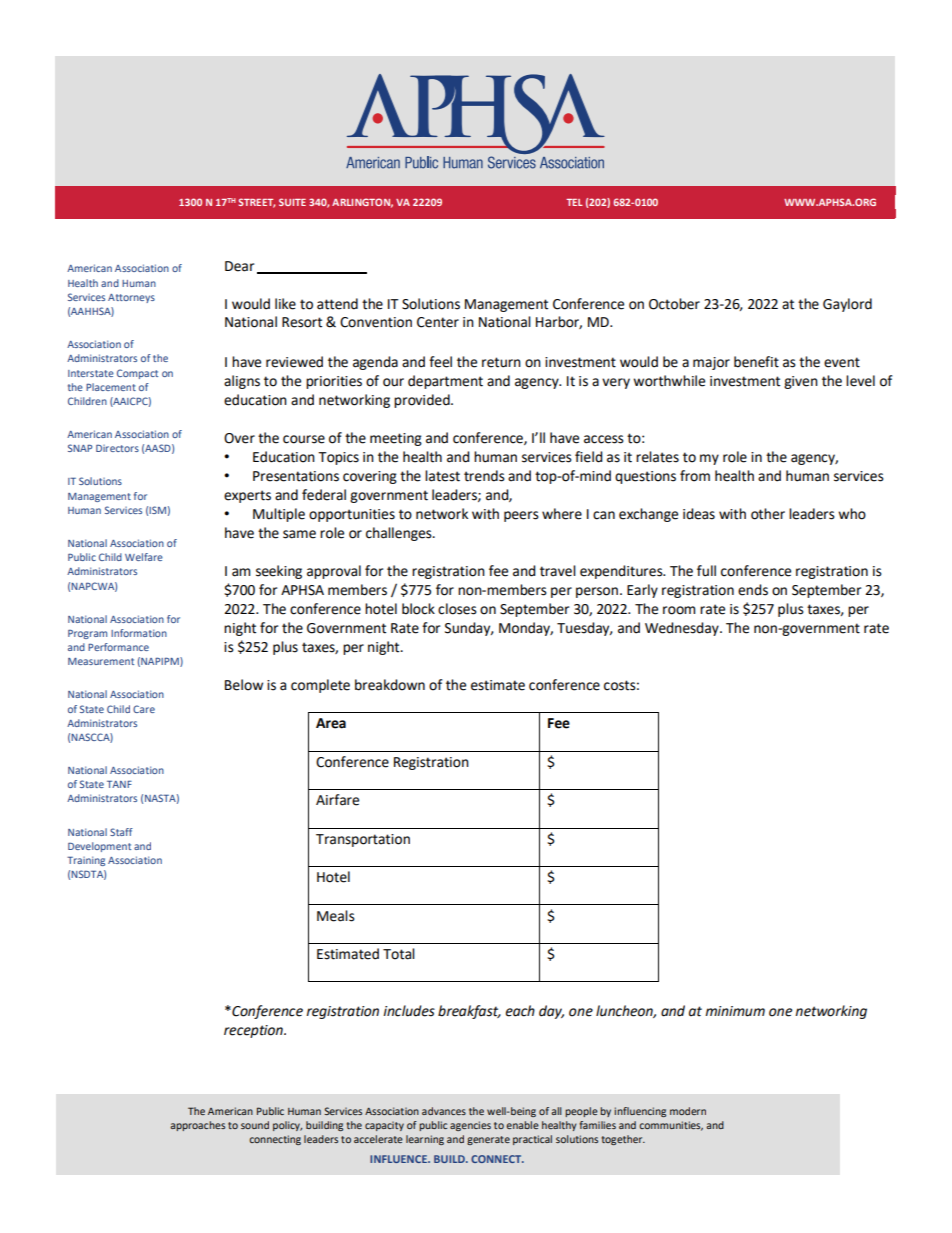 The image size is (952, 1233). What do you see at coordinates (683, 629) in the document?
I see `Wednesday` at bounding box center [683, 629].
